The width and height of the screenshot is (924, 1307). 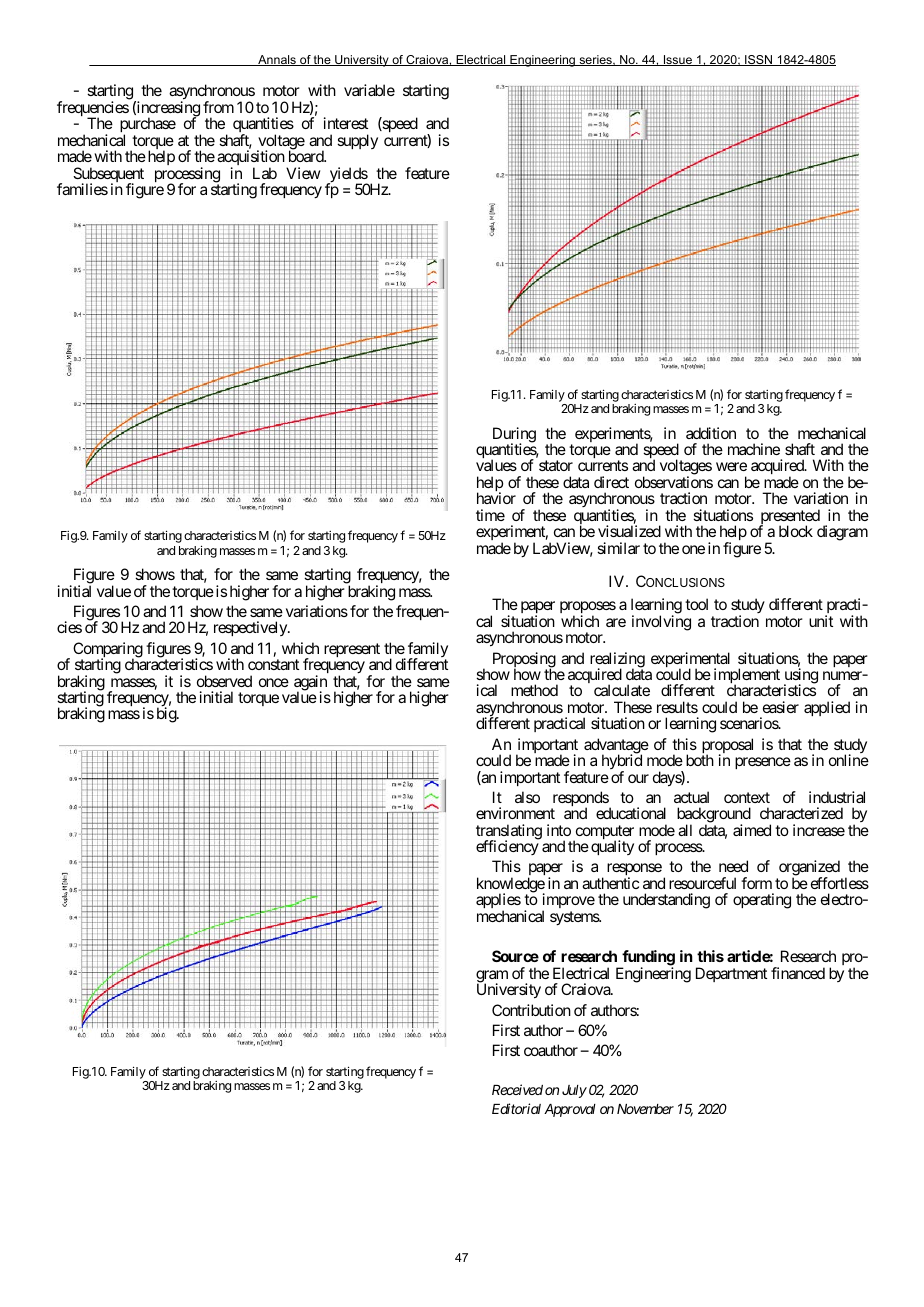 What do you see at coordinates (821, 621) in the screenshot?
I see `unit` at bounding box center [821, 621].
